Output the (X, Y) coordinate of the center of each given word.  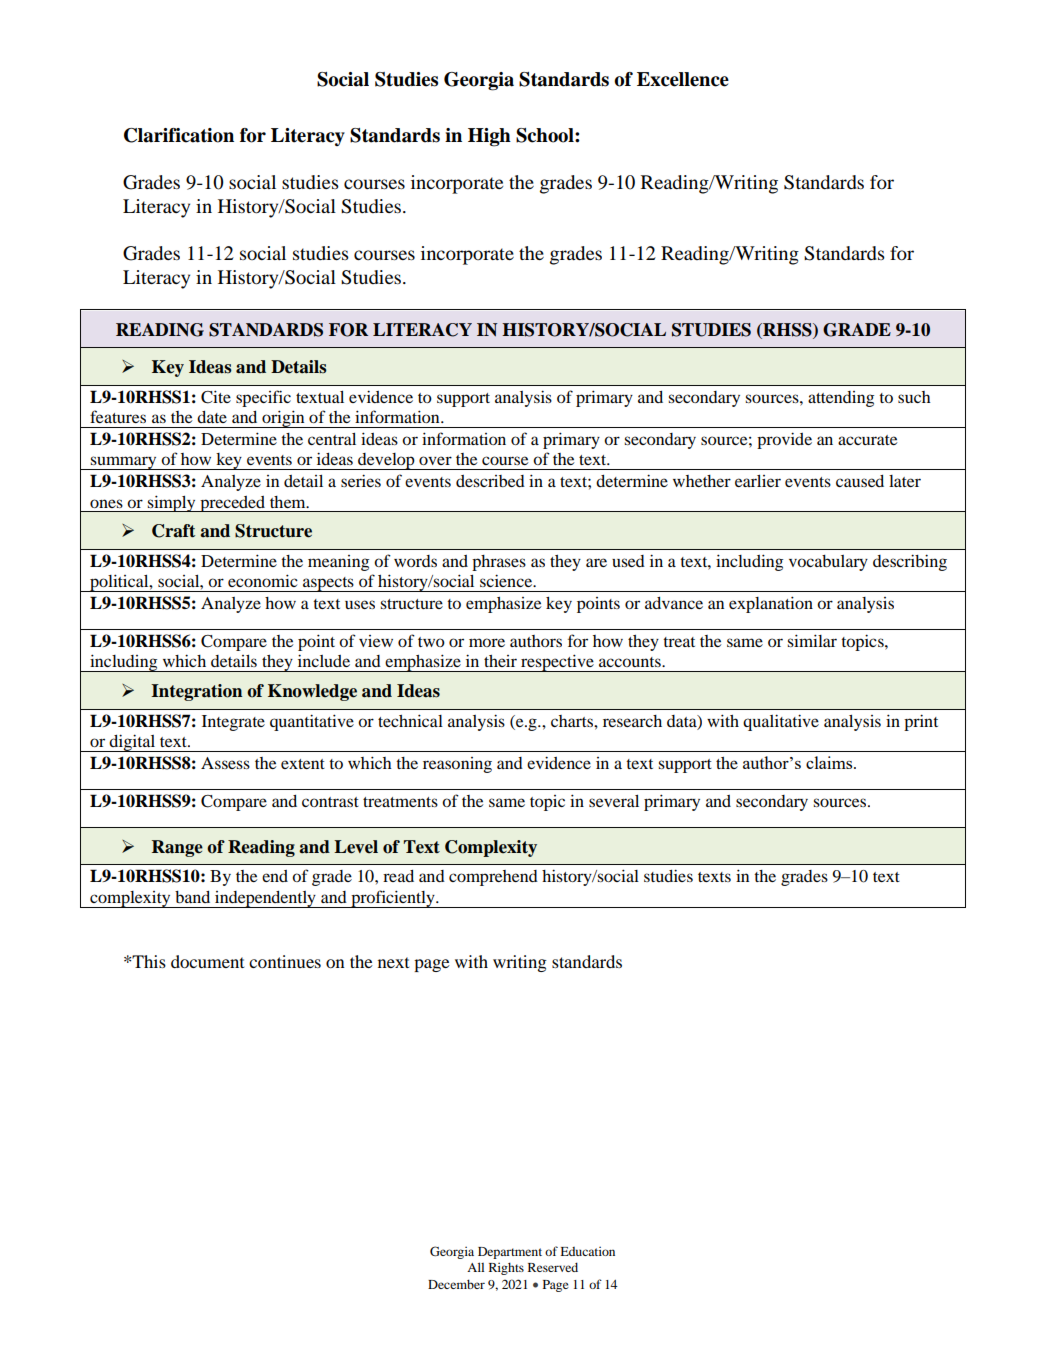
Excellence (683, 79)
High (489, 137)
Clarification (179, 135)
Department (510, 1253)
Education (587, 1251)
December (456, 1284)
